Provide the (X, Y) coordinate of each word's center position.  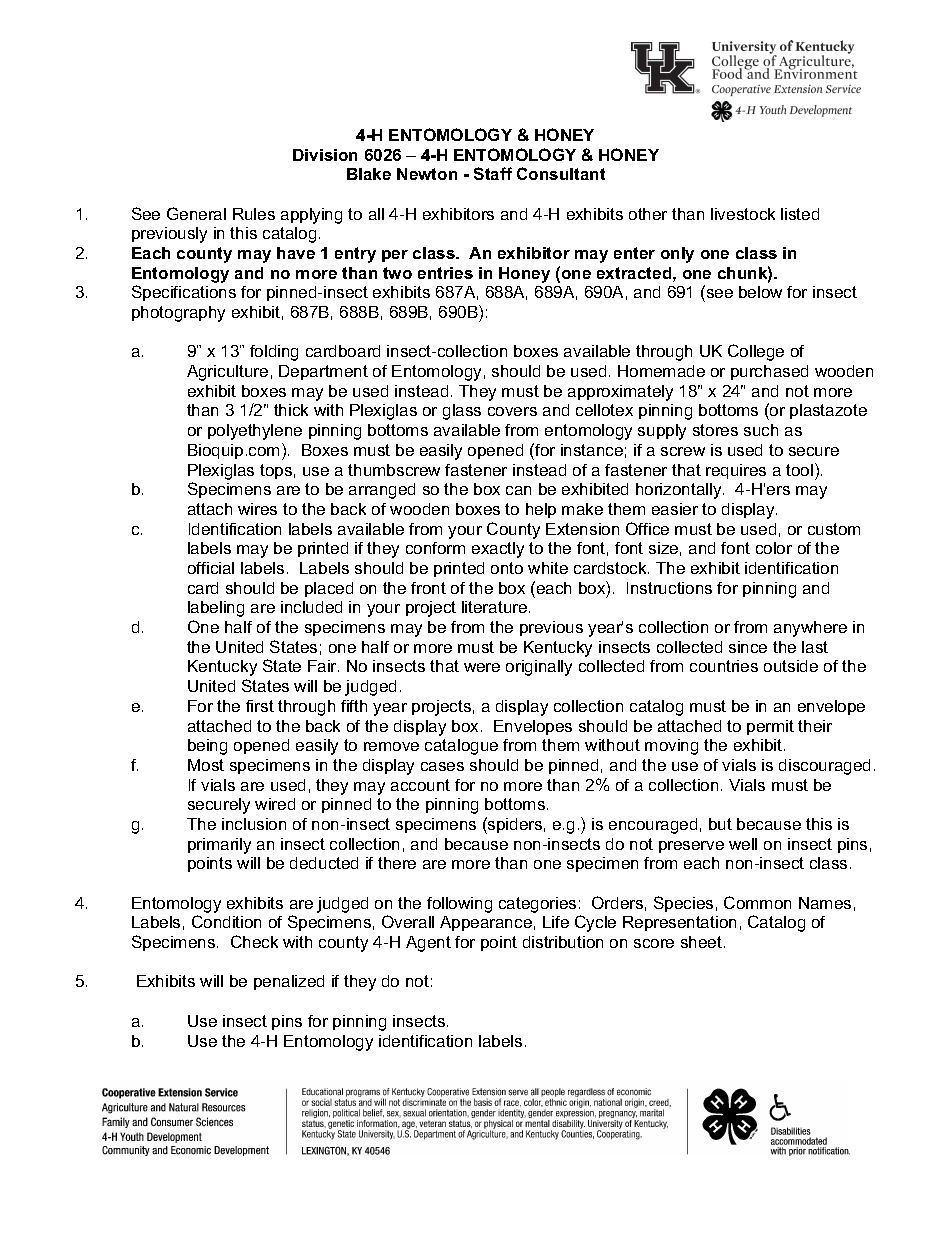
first (260, 706)
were (482, 667)
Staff (493, 173)
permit (770, 727)
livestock (743, 214)
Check (254, 941)
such (761, 430)
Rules (254, 214)
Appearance (486, 923)
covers (512, 411)
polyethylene (255, 432)
